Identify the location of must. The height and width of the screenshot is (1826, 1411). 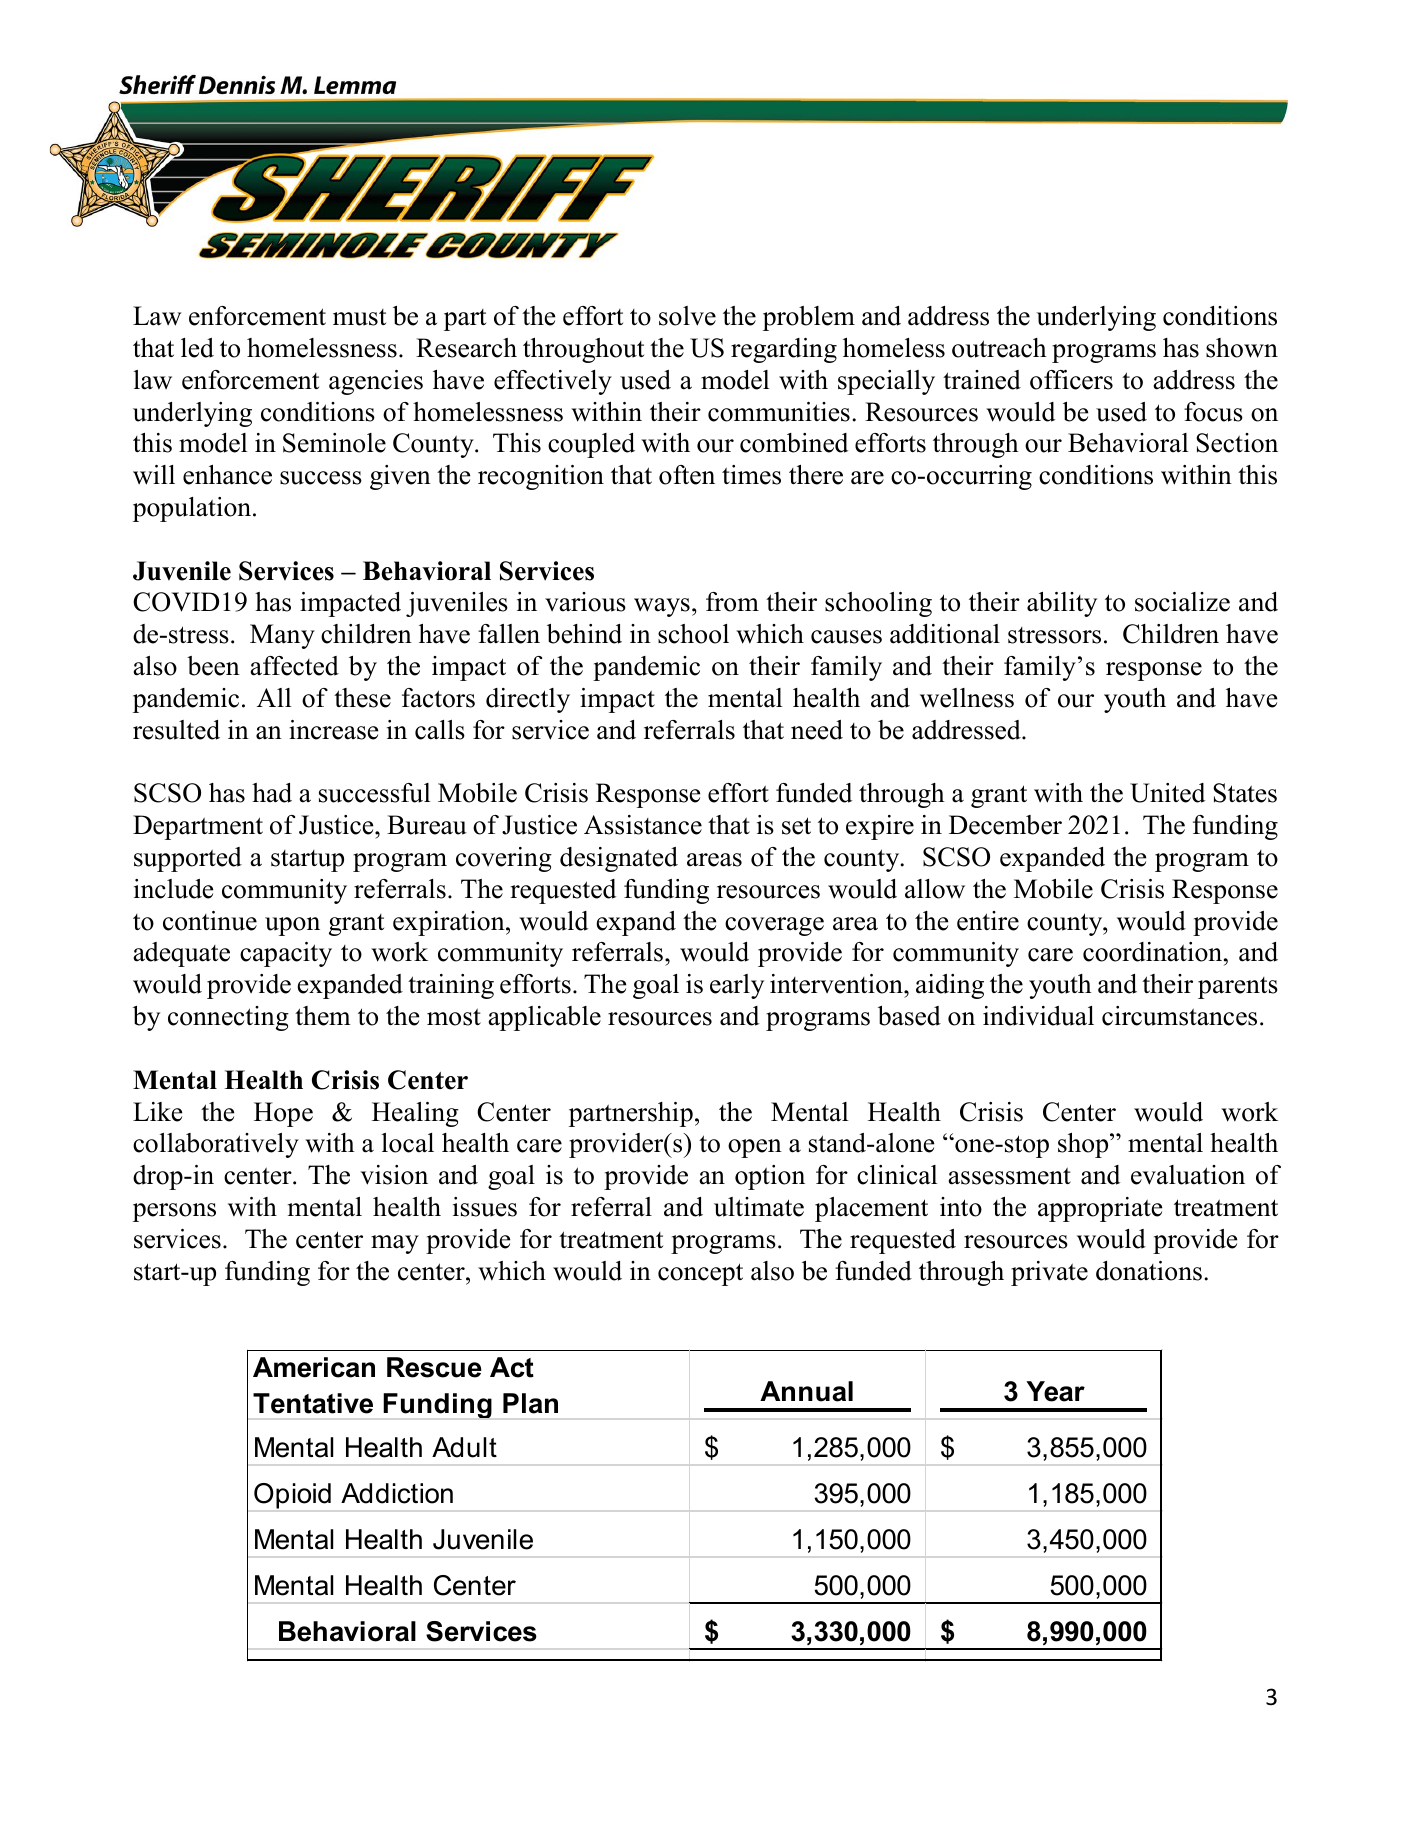
(359, 317).
